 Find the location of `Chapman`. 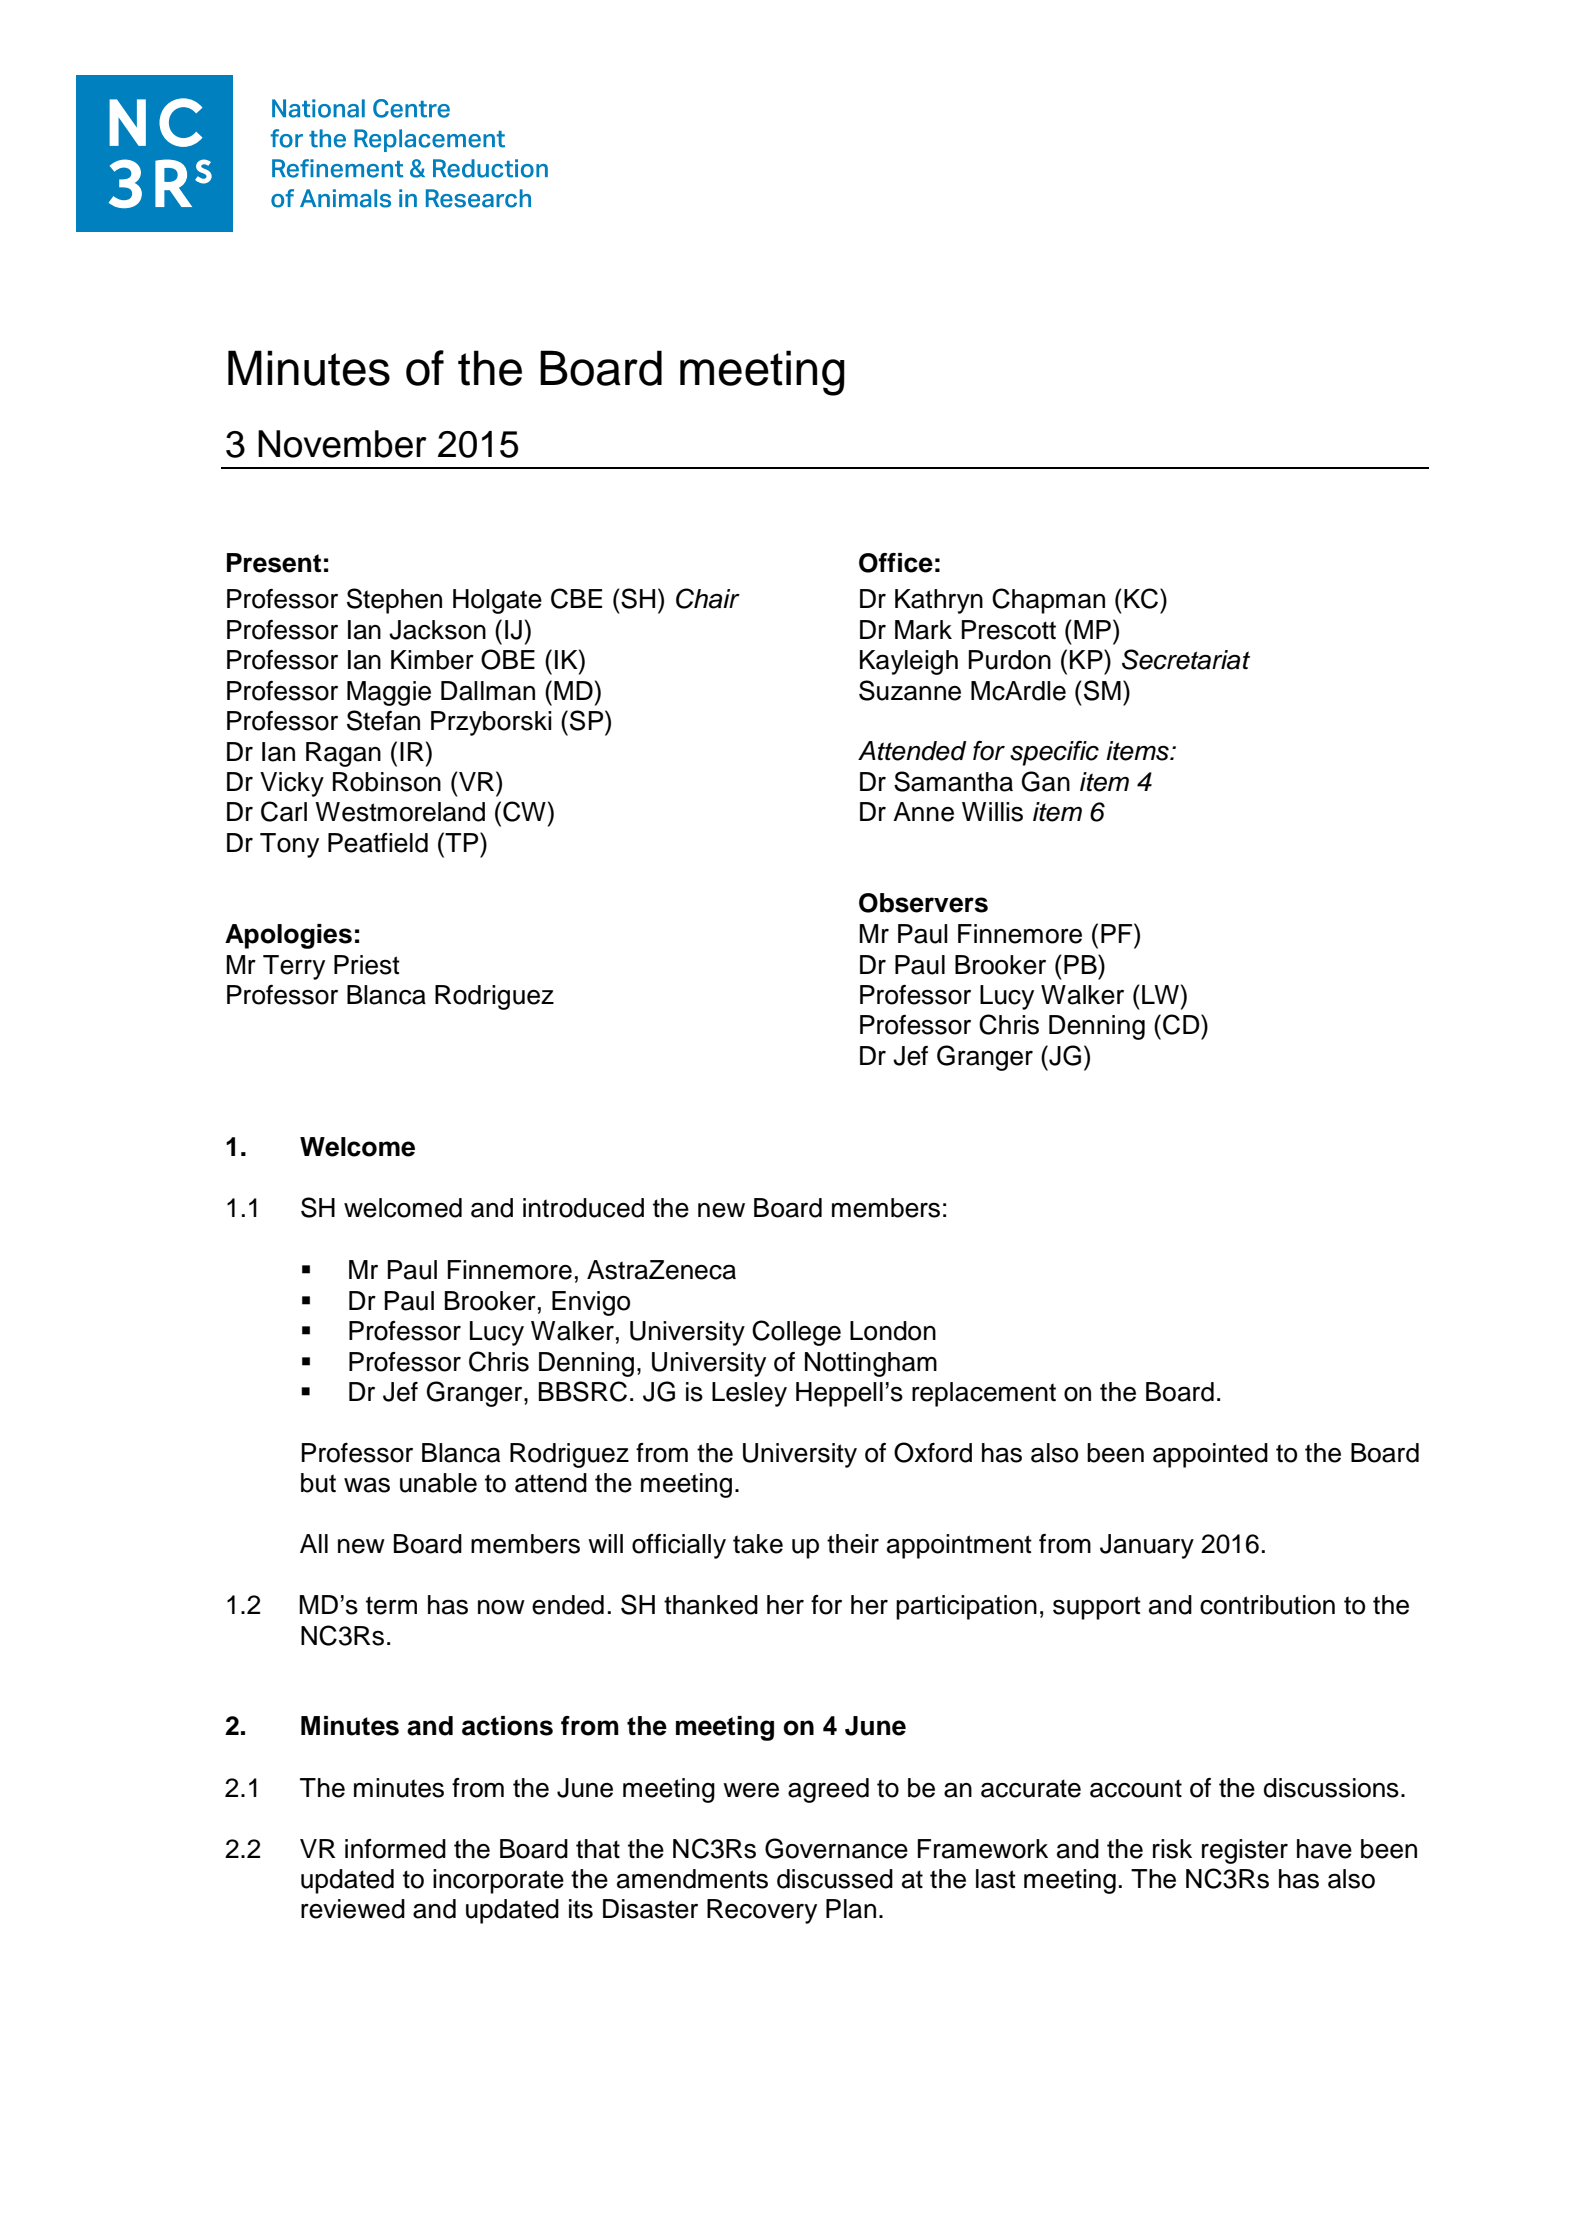

Chapman is located at coordinates (1048, 601).
